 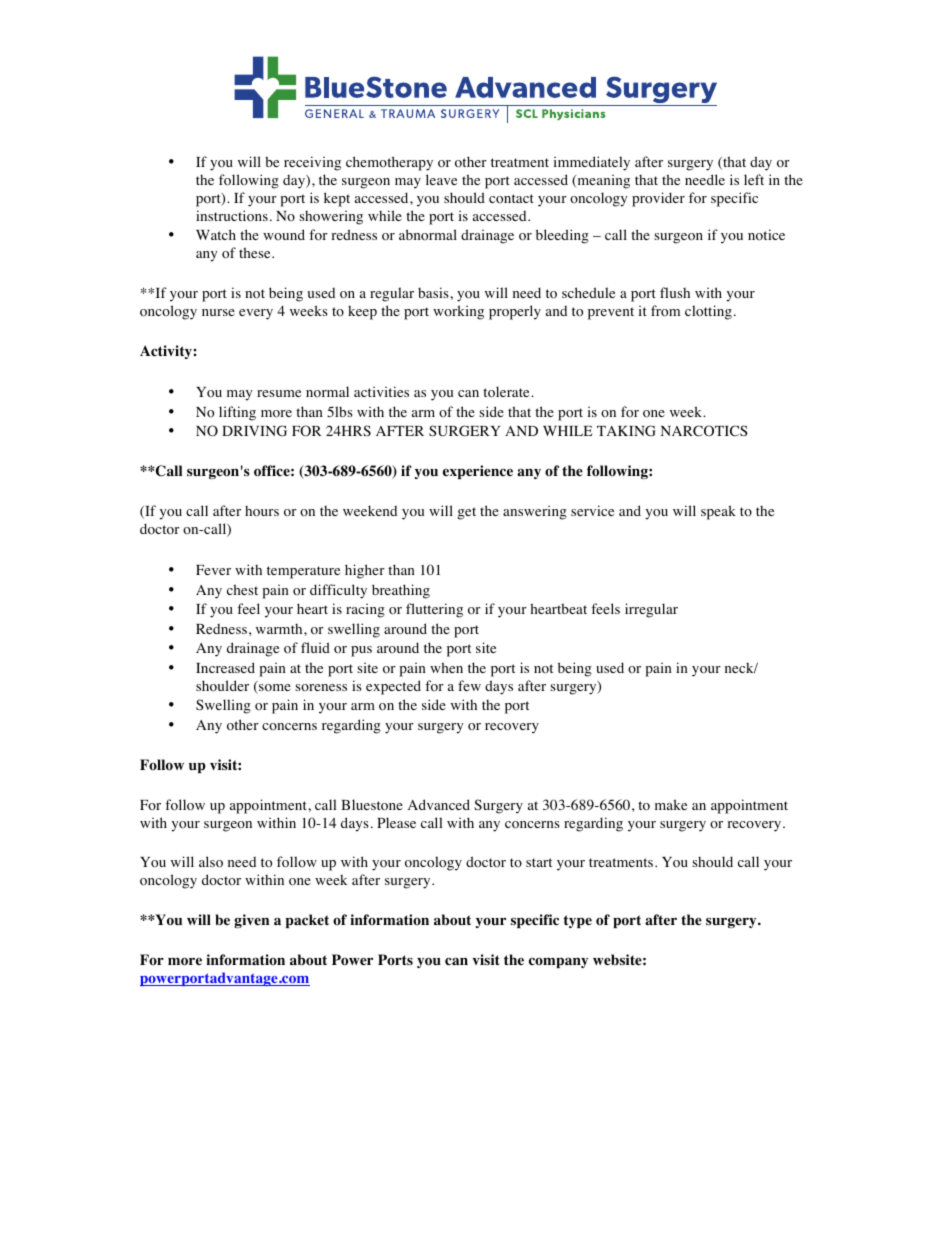 I want to click on provider, so click(x=658, y=199).
